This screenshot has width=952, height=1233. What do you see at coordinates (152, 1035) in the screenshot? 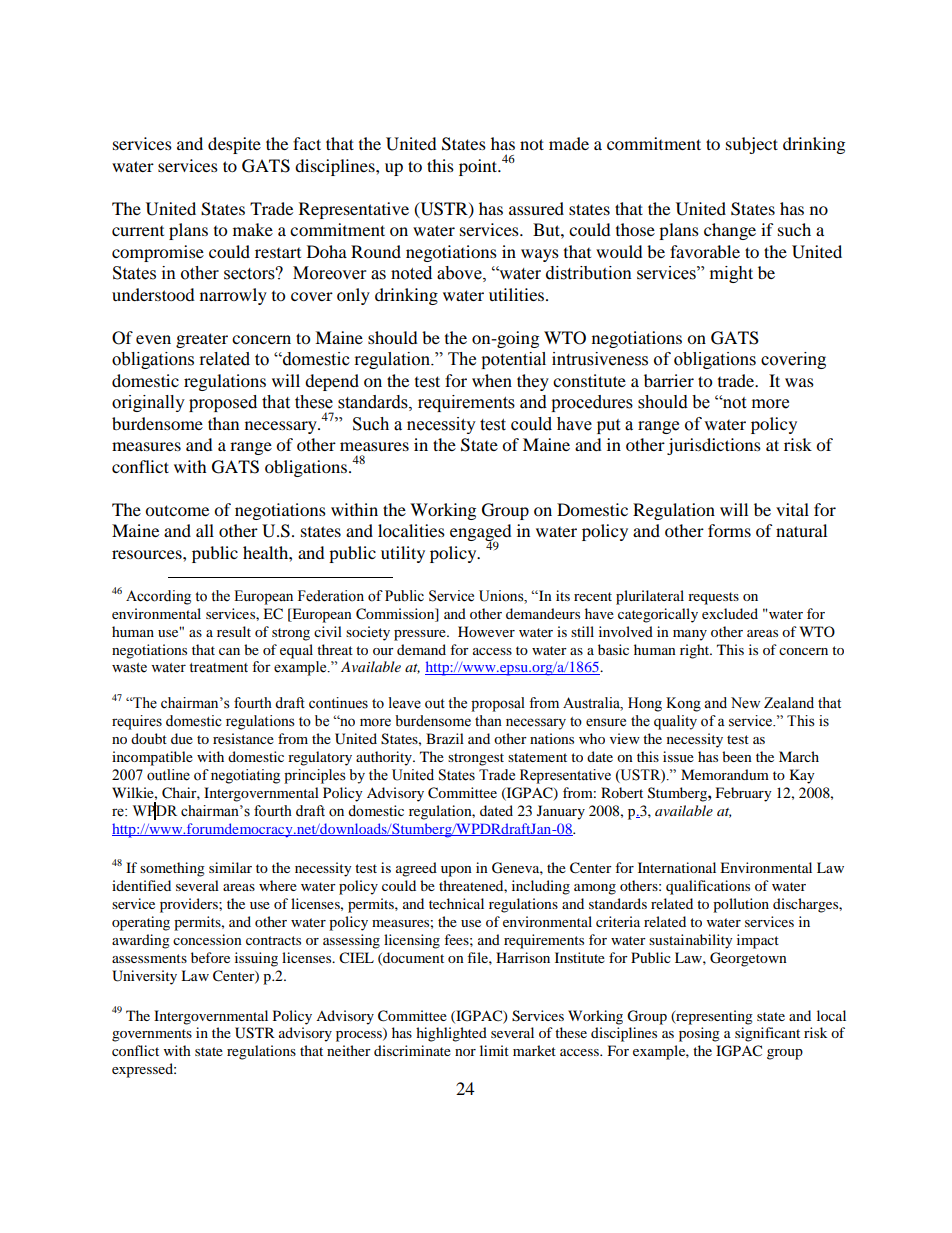
I see `governments` at bounding box center [152, 1035].
